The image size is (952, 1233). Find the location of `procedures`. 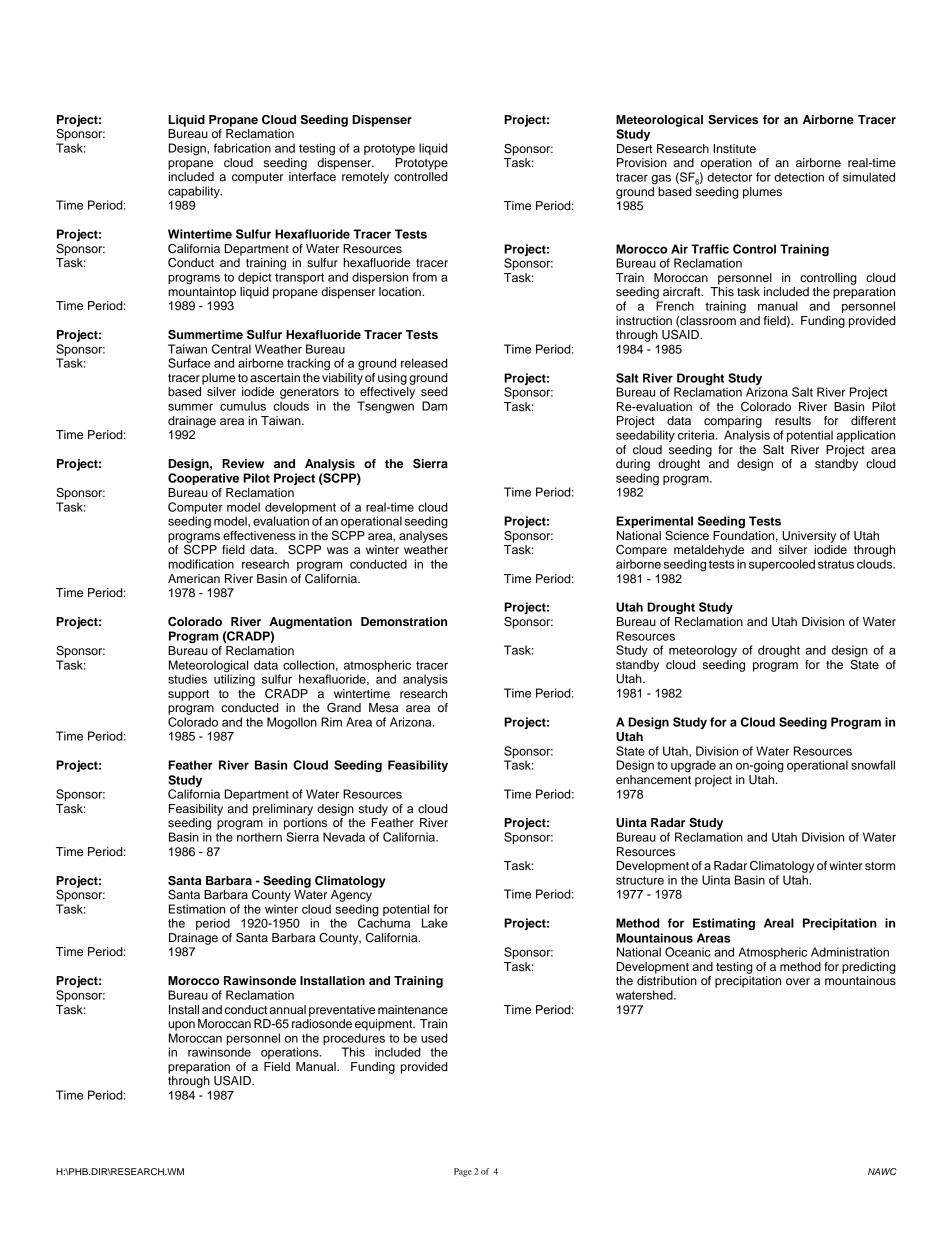

procedures is located at coordinates (354, 1039).
